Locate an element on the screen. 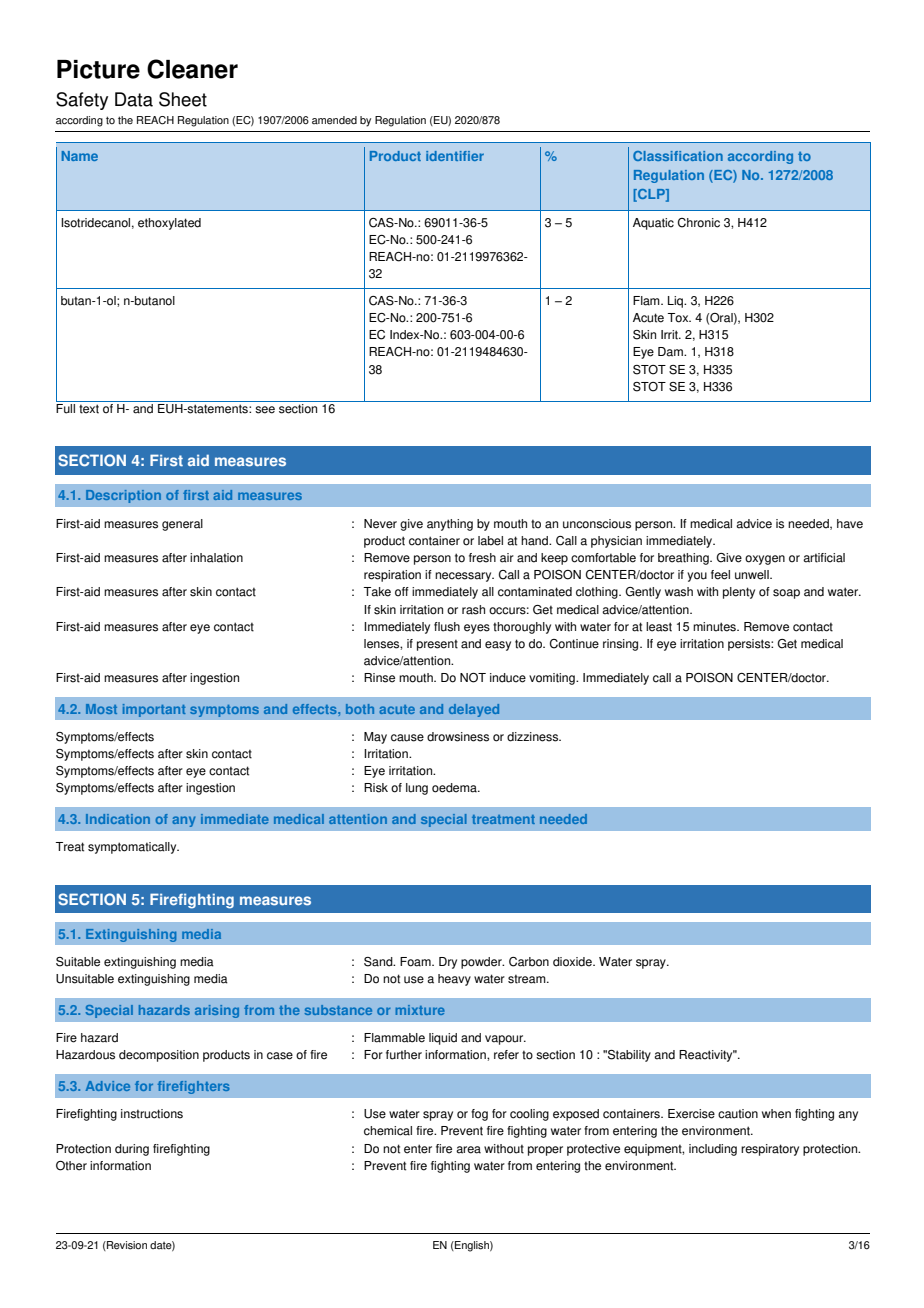 This screenshot has width=924, height=1308. minutes is located at coordinates (715, 627).
